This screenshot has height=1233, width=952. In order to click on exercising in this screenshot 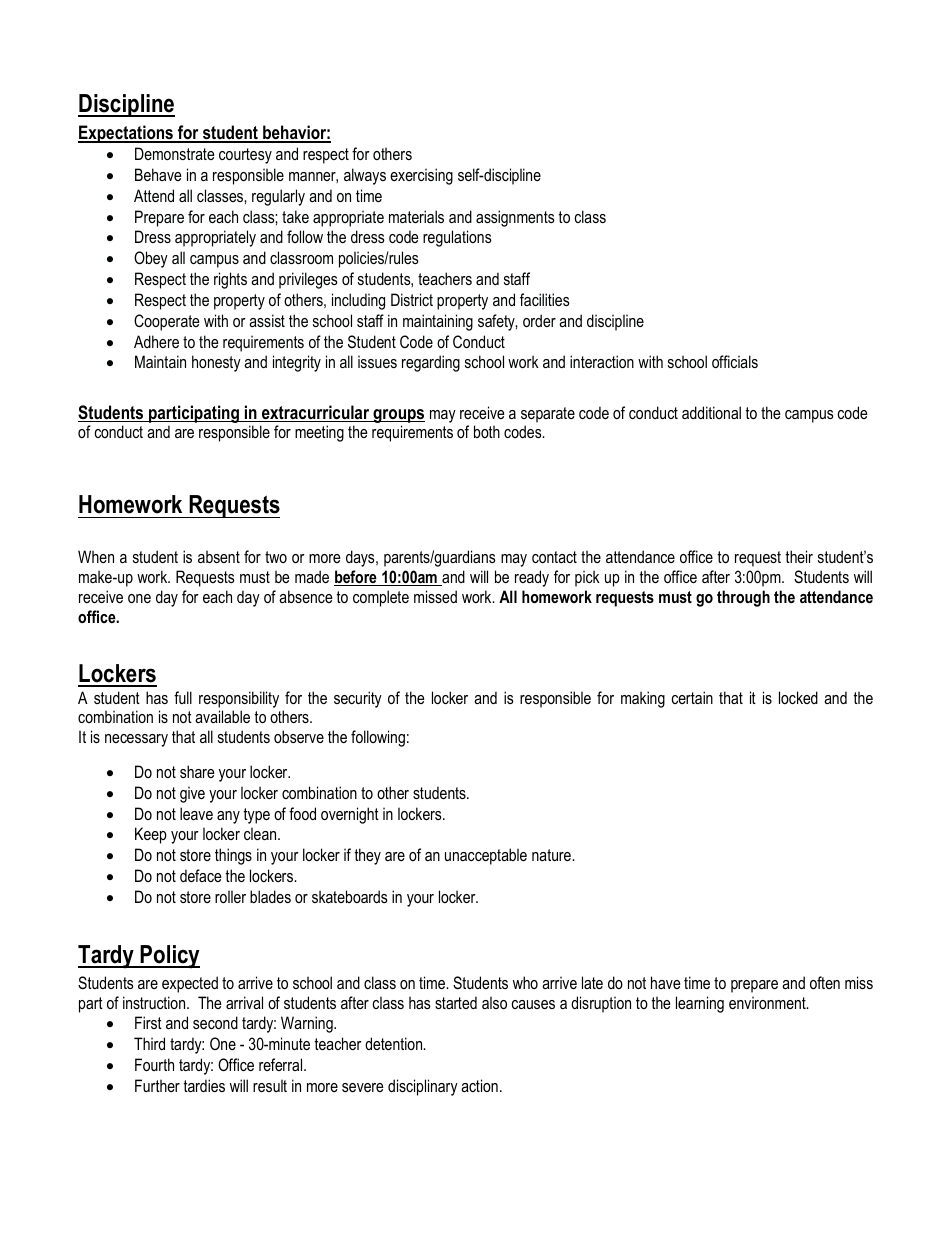, I will do `click(421, 176)`.
